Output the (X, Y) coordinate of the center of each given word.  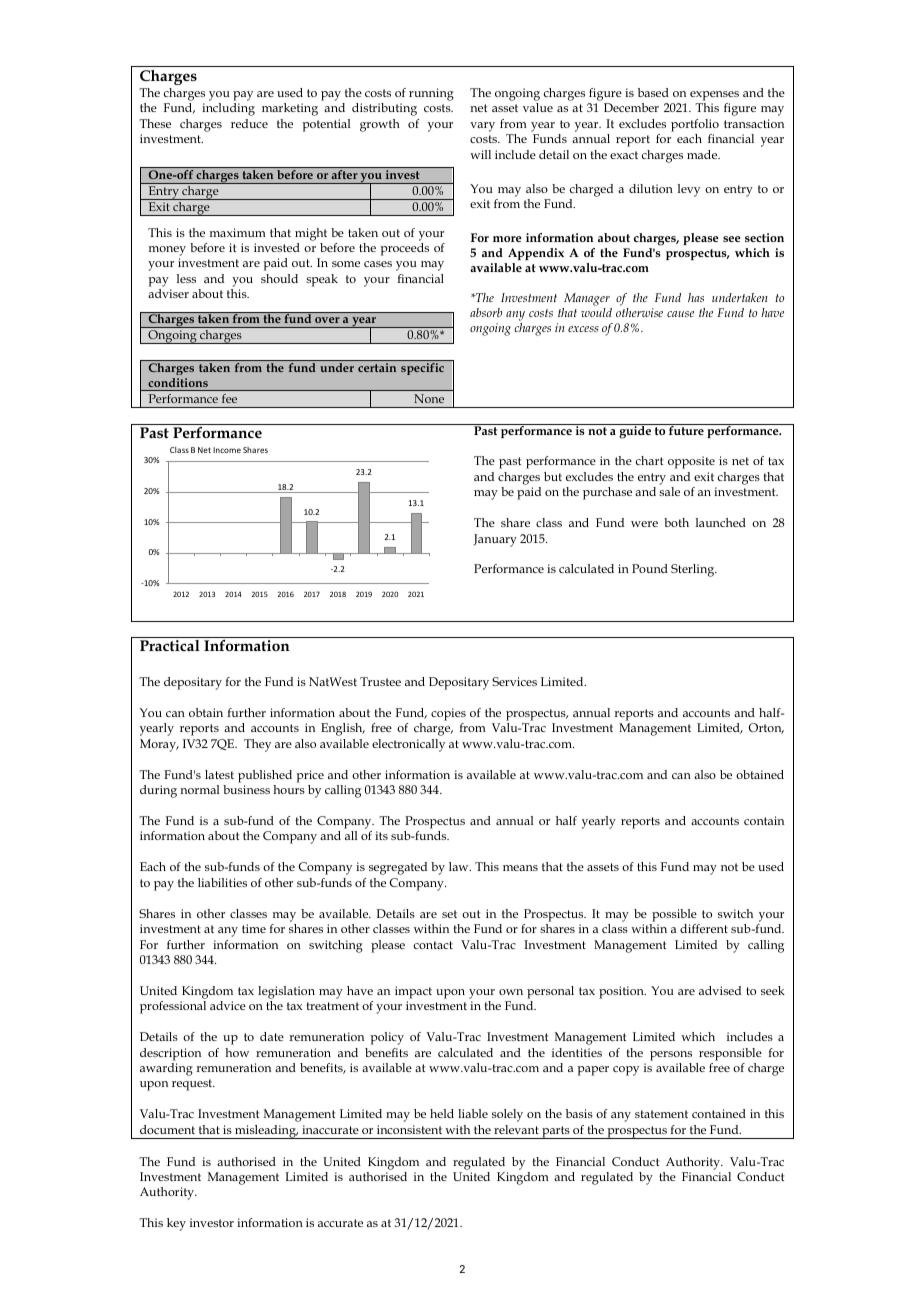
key (176, 1224)
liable (473, 1113)
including (228, 109)
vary (482, 127)
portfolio (695, 125)
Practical (170, 645)
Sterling (694, 570)
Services (514, 681)
